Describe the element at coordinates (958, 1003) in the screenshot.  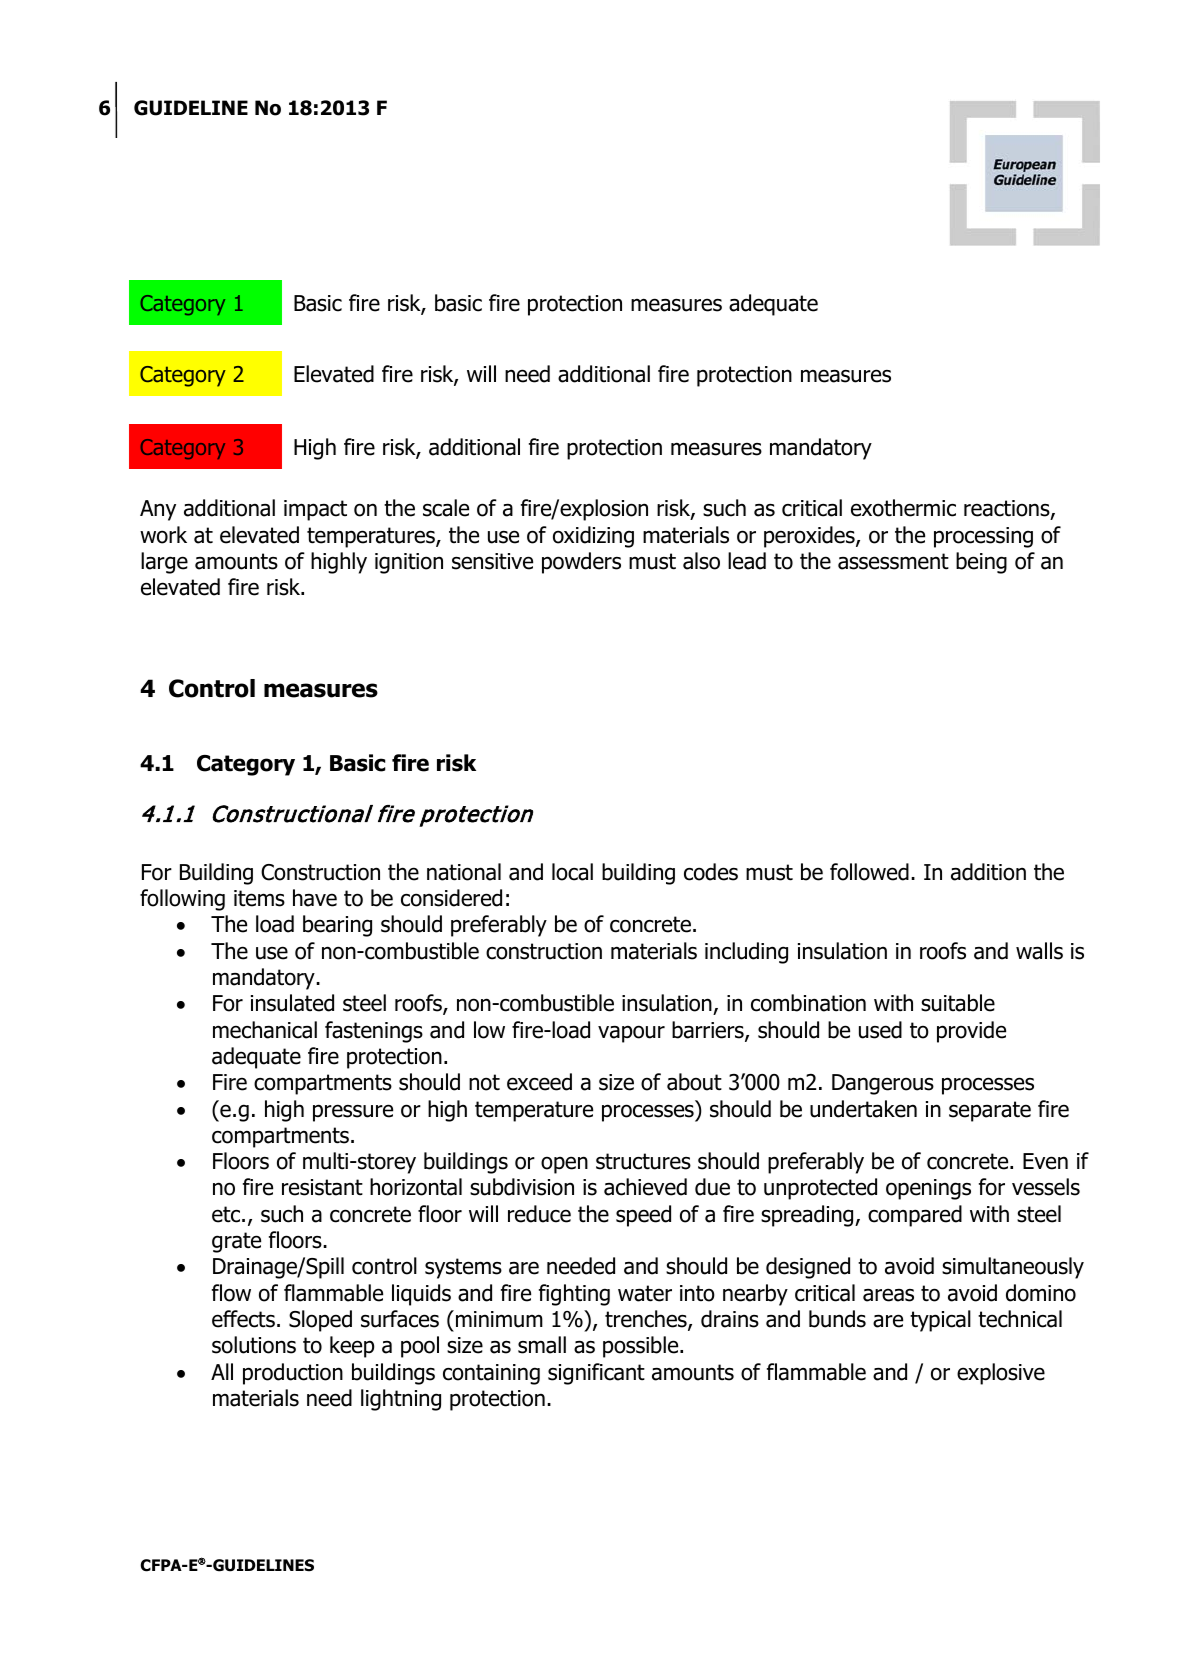
I see `suitable` at that location.
